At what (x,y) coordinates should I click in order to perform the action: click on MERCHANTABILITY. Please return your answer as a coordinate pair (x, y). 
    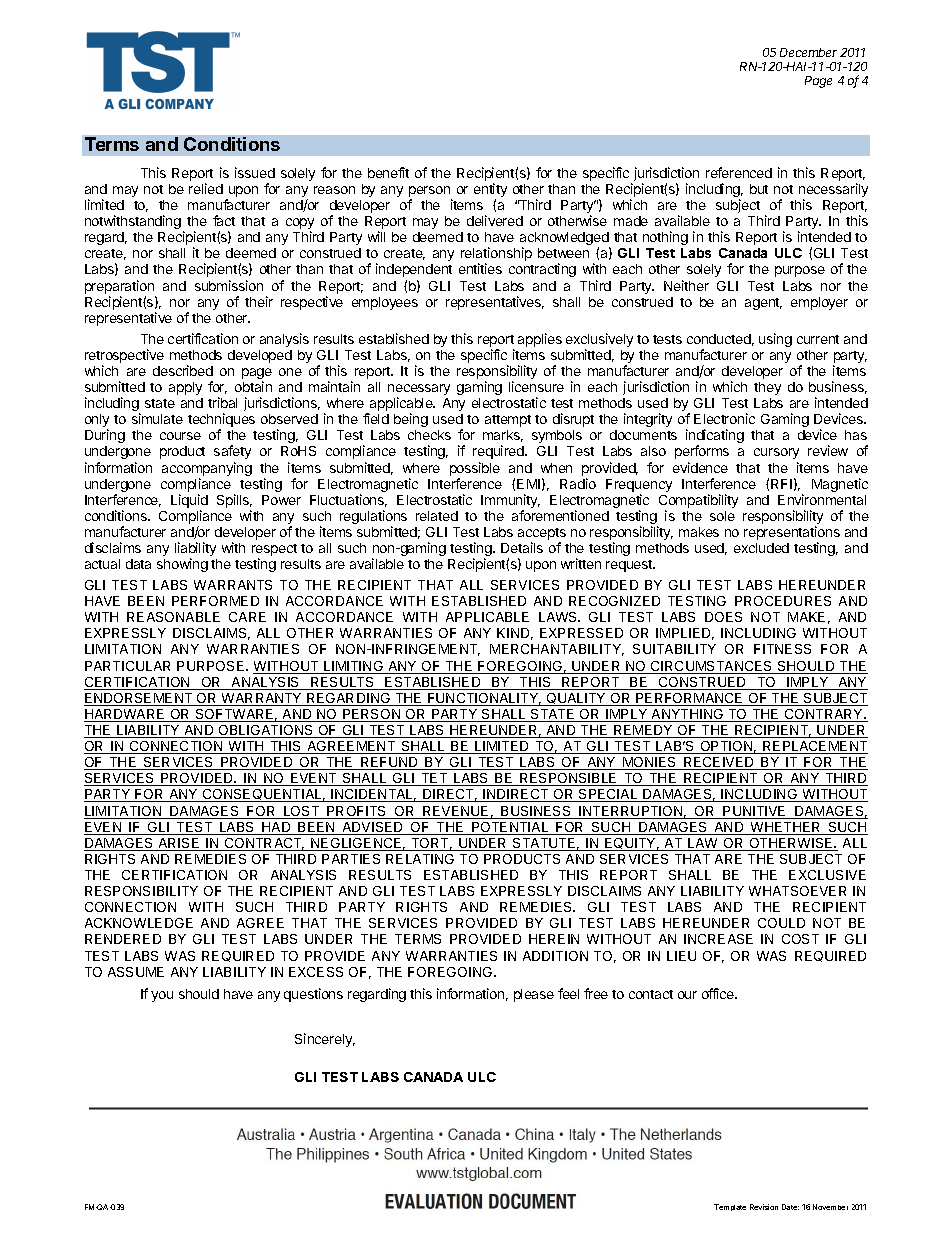
    Looking at the image, I should click on (557, 650).
